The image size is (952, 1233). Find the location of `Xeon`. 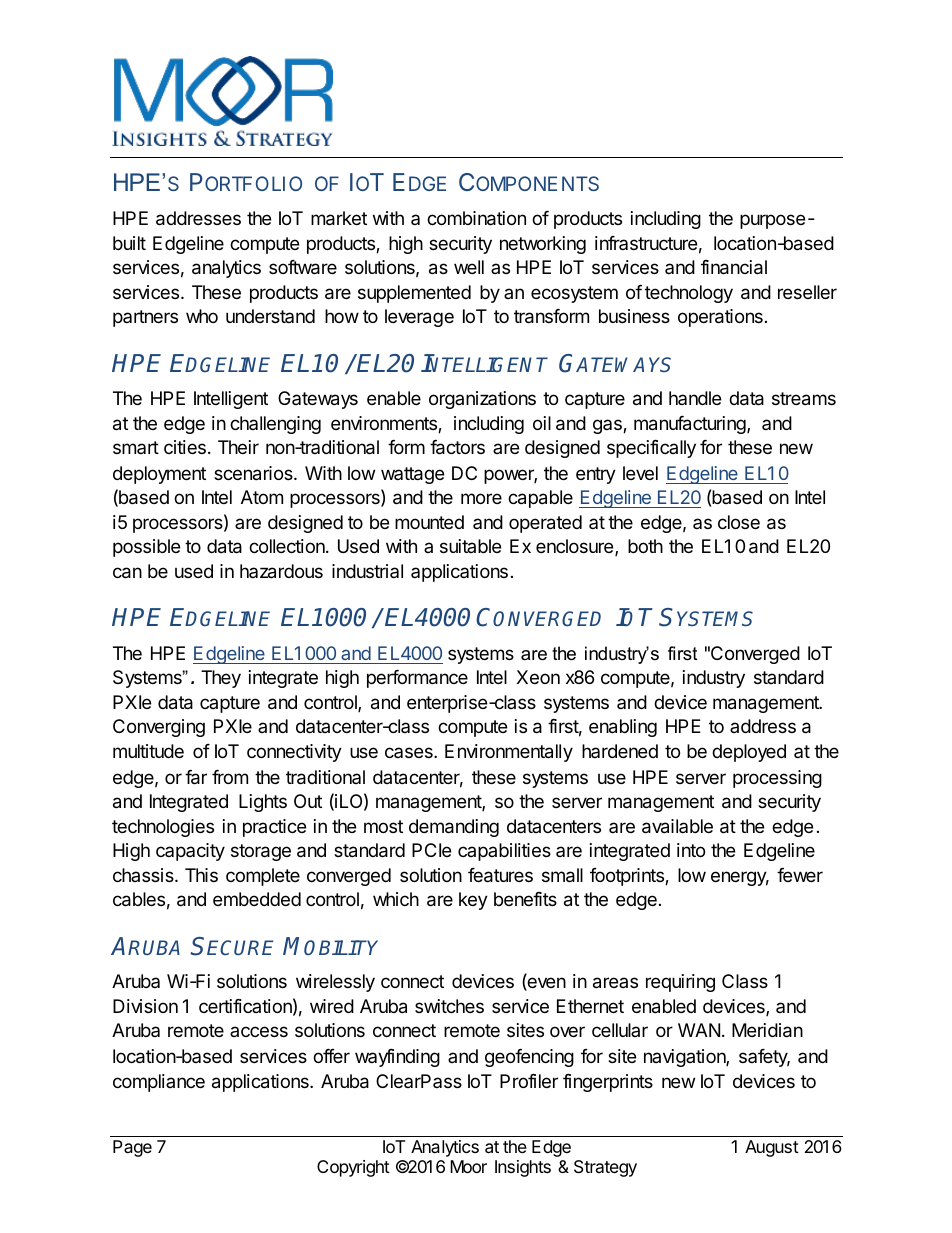

Xeon is located at coordinates (538, 677).
